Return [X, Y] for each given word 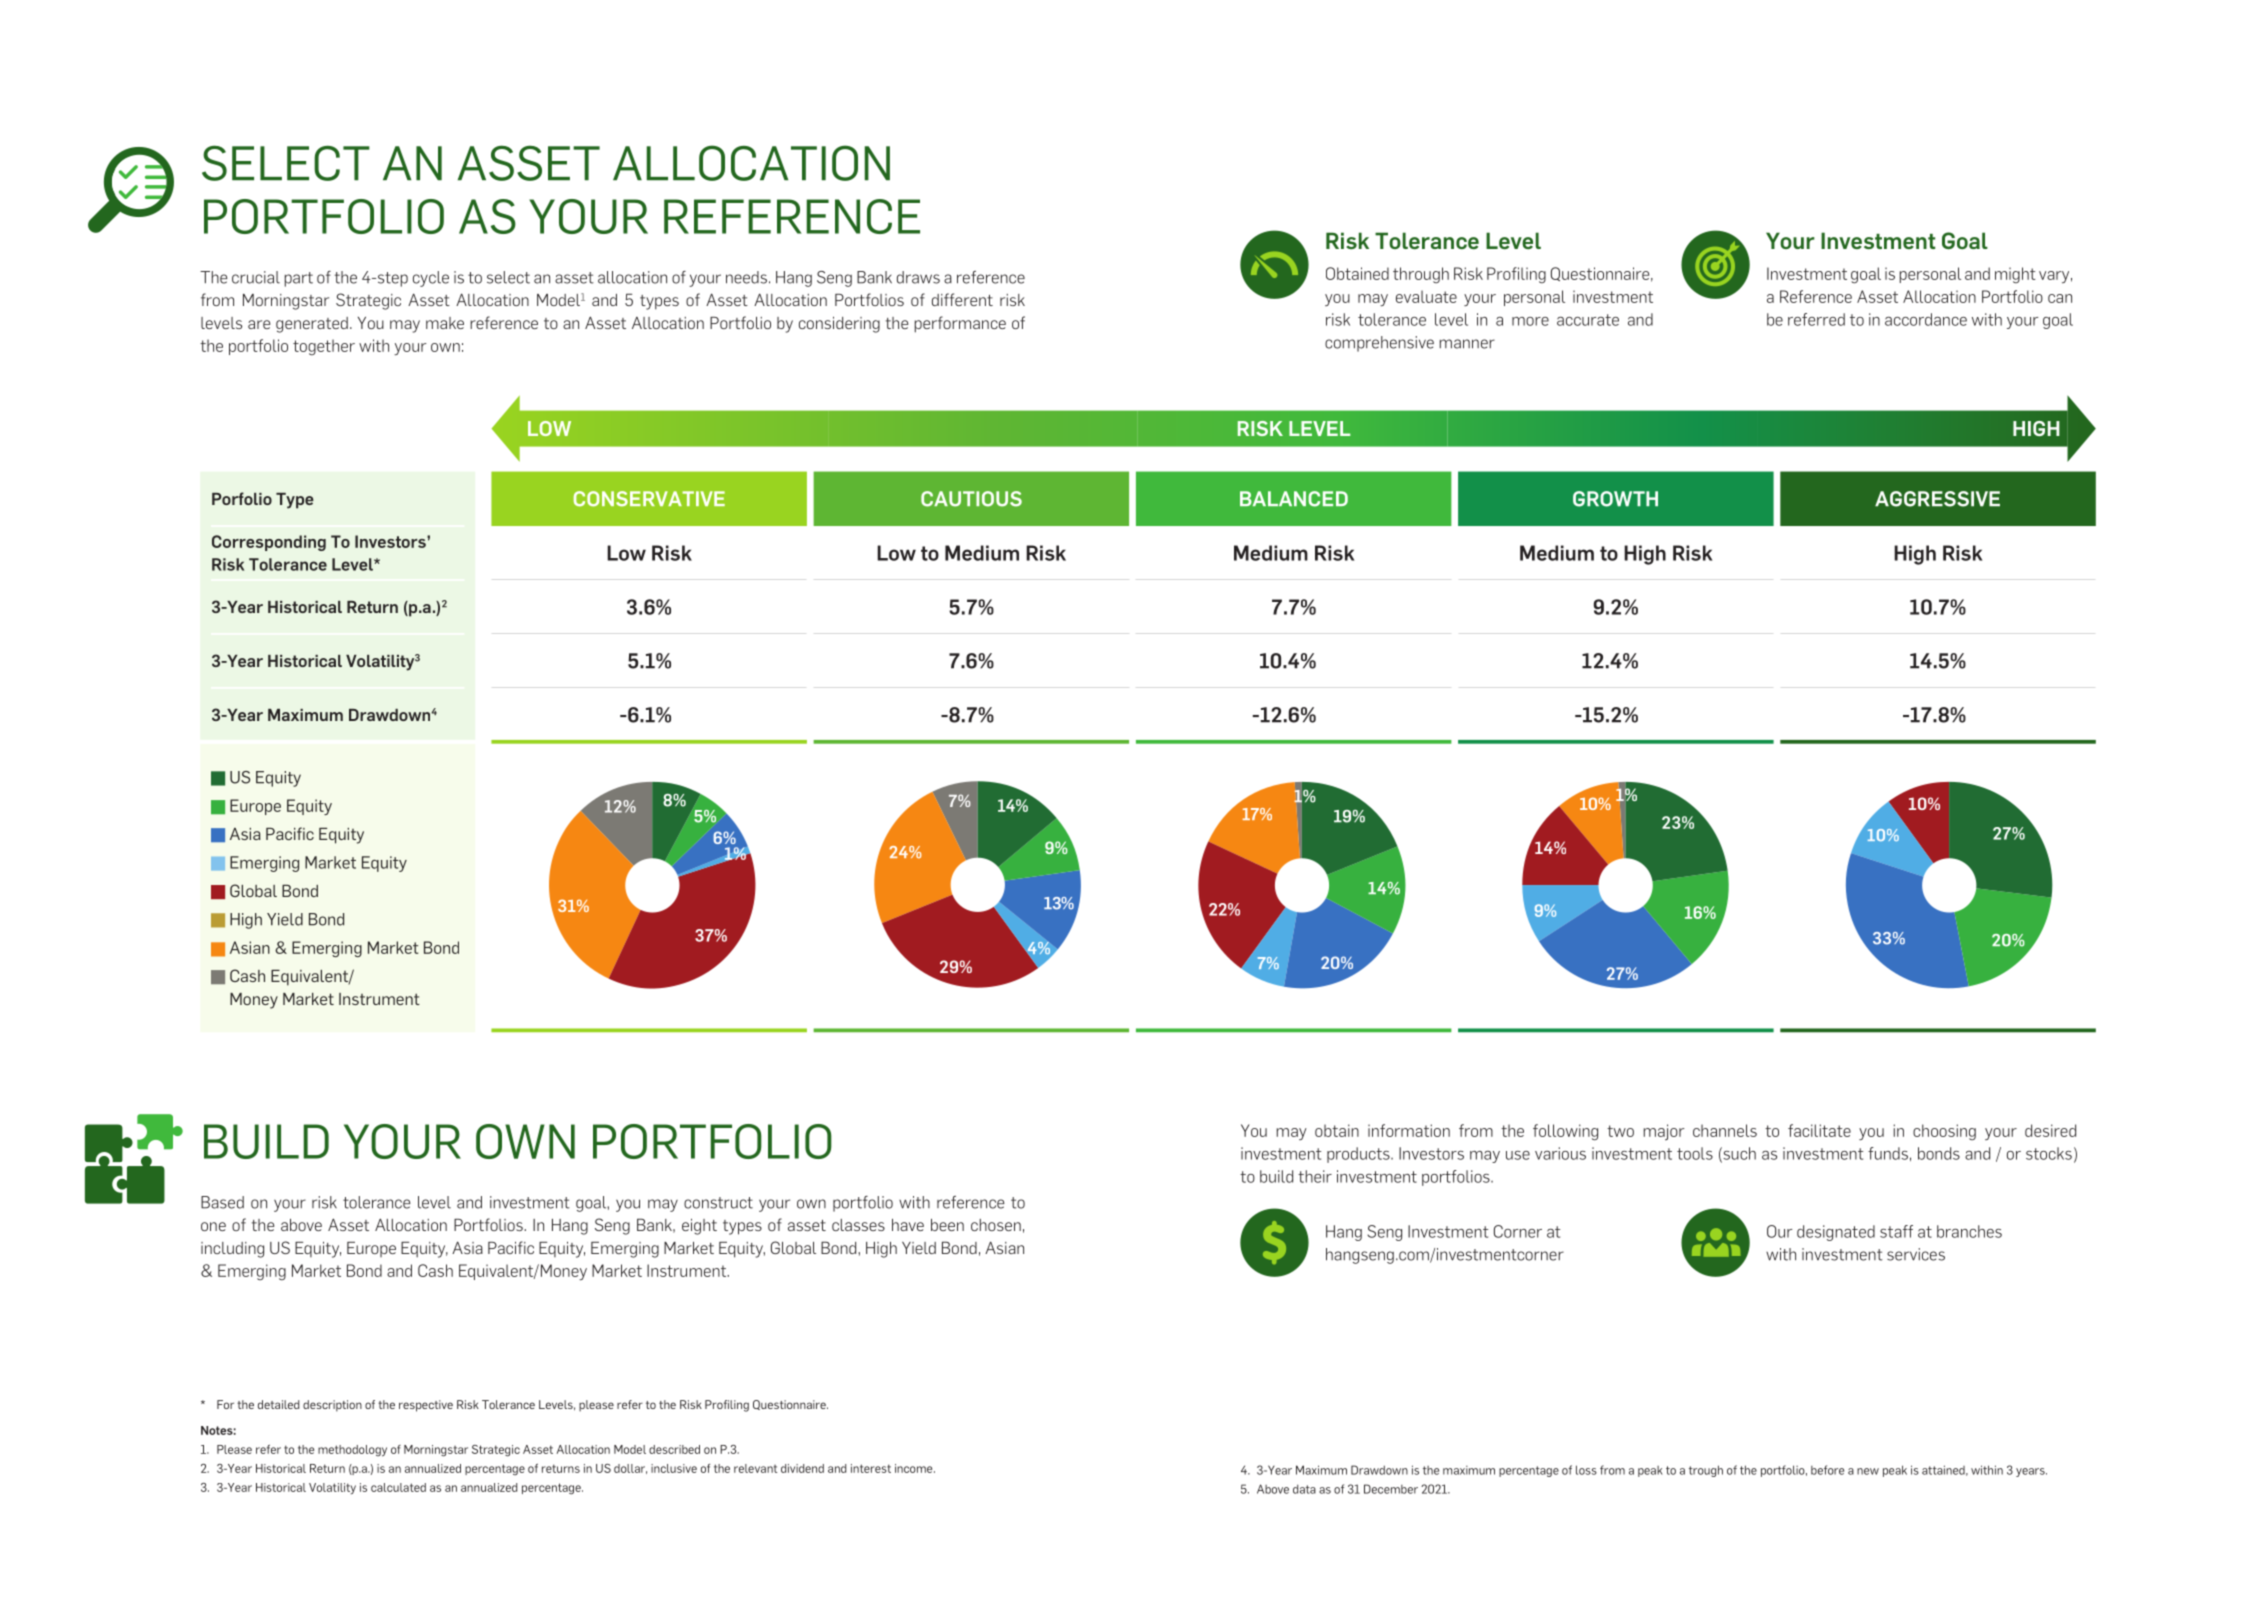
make [445, 323]
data [1304, 1489]
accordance [1926, 319]
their [1315, 1176]
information [1409, 1130]
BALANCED [1294, 499]
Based [222, 1202]
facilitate [1819, 1130]
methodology [352, 1451]
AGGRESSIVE [1937, 499]
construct [718, 1203]
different [962, 299]
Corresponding [269, 543]
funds [1888, 1153]
